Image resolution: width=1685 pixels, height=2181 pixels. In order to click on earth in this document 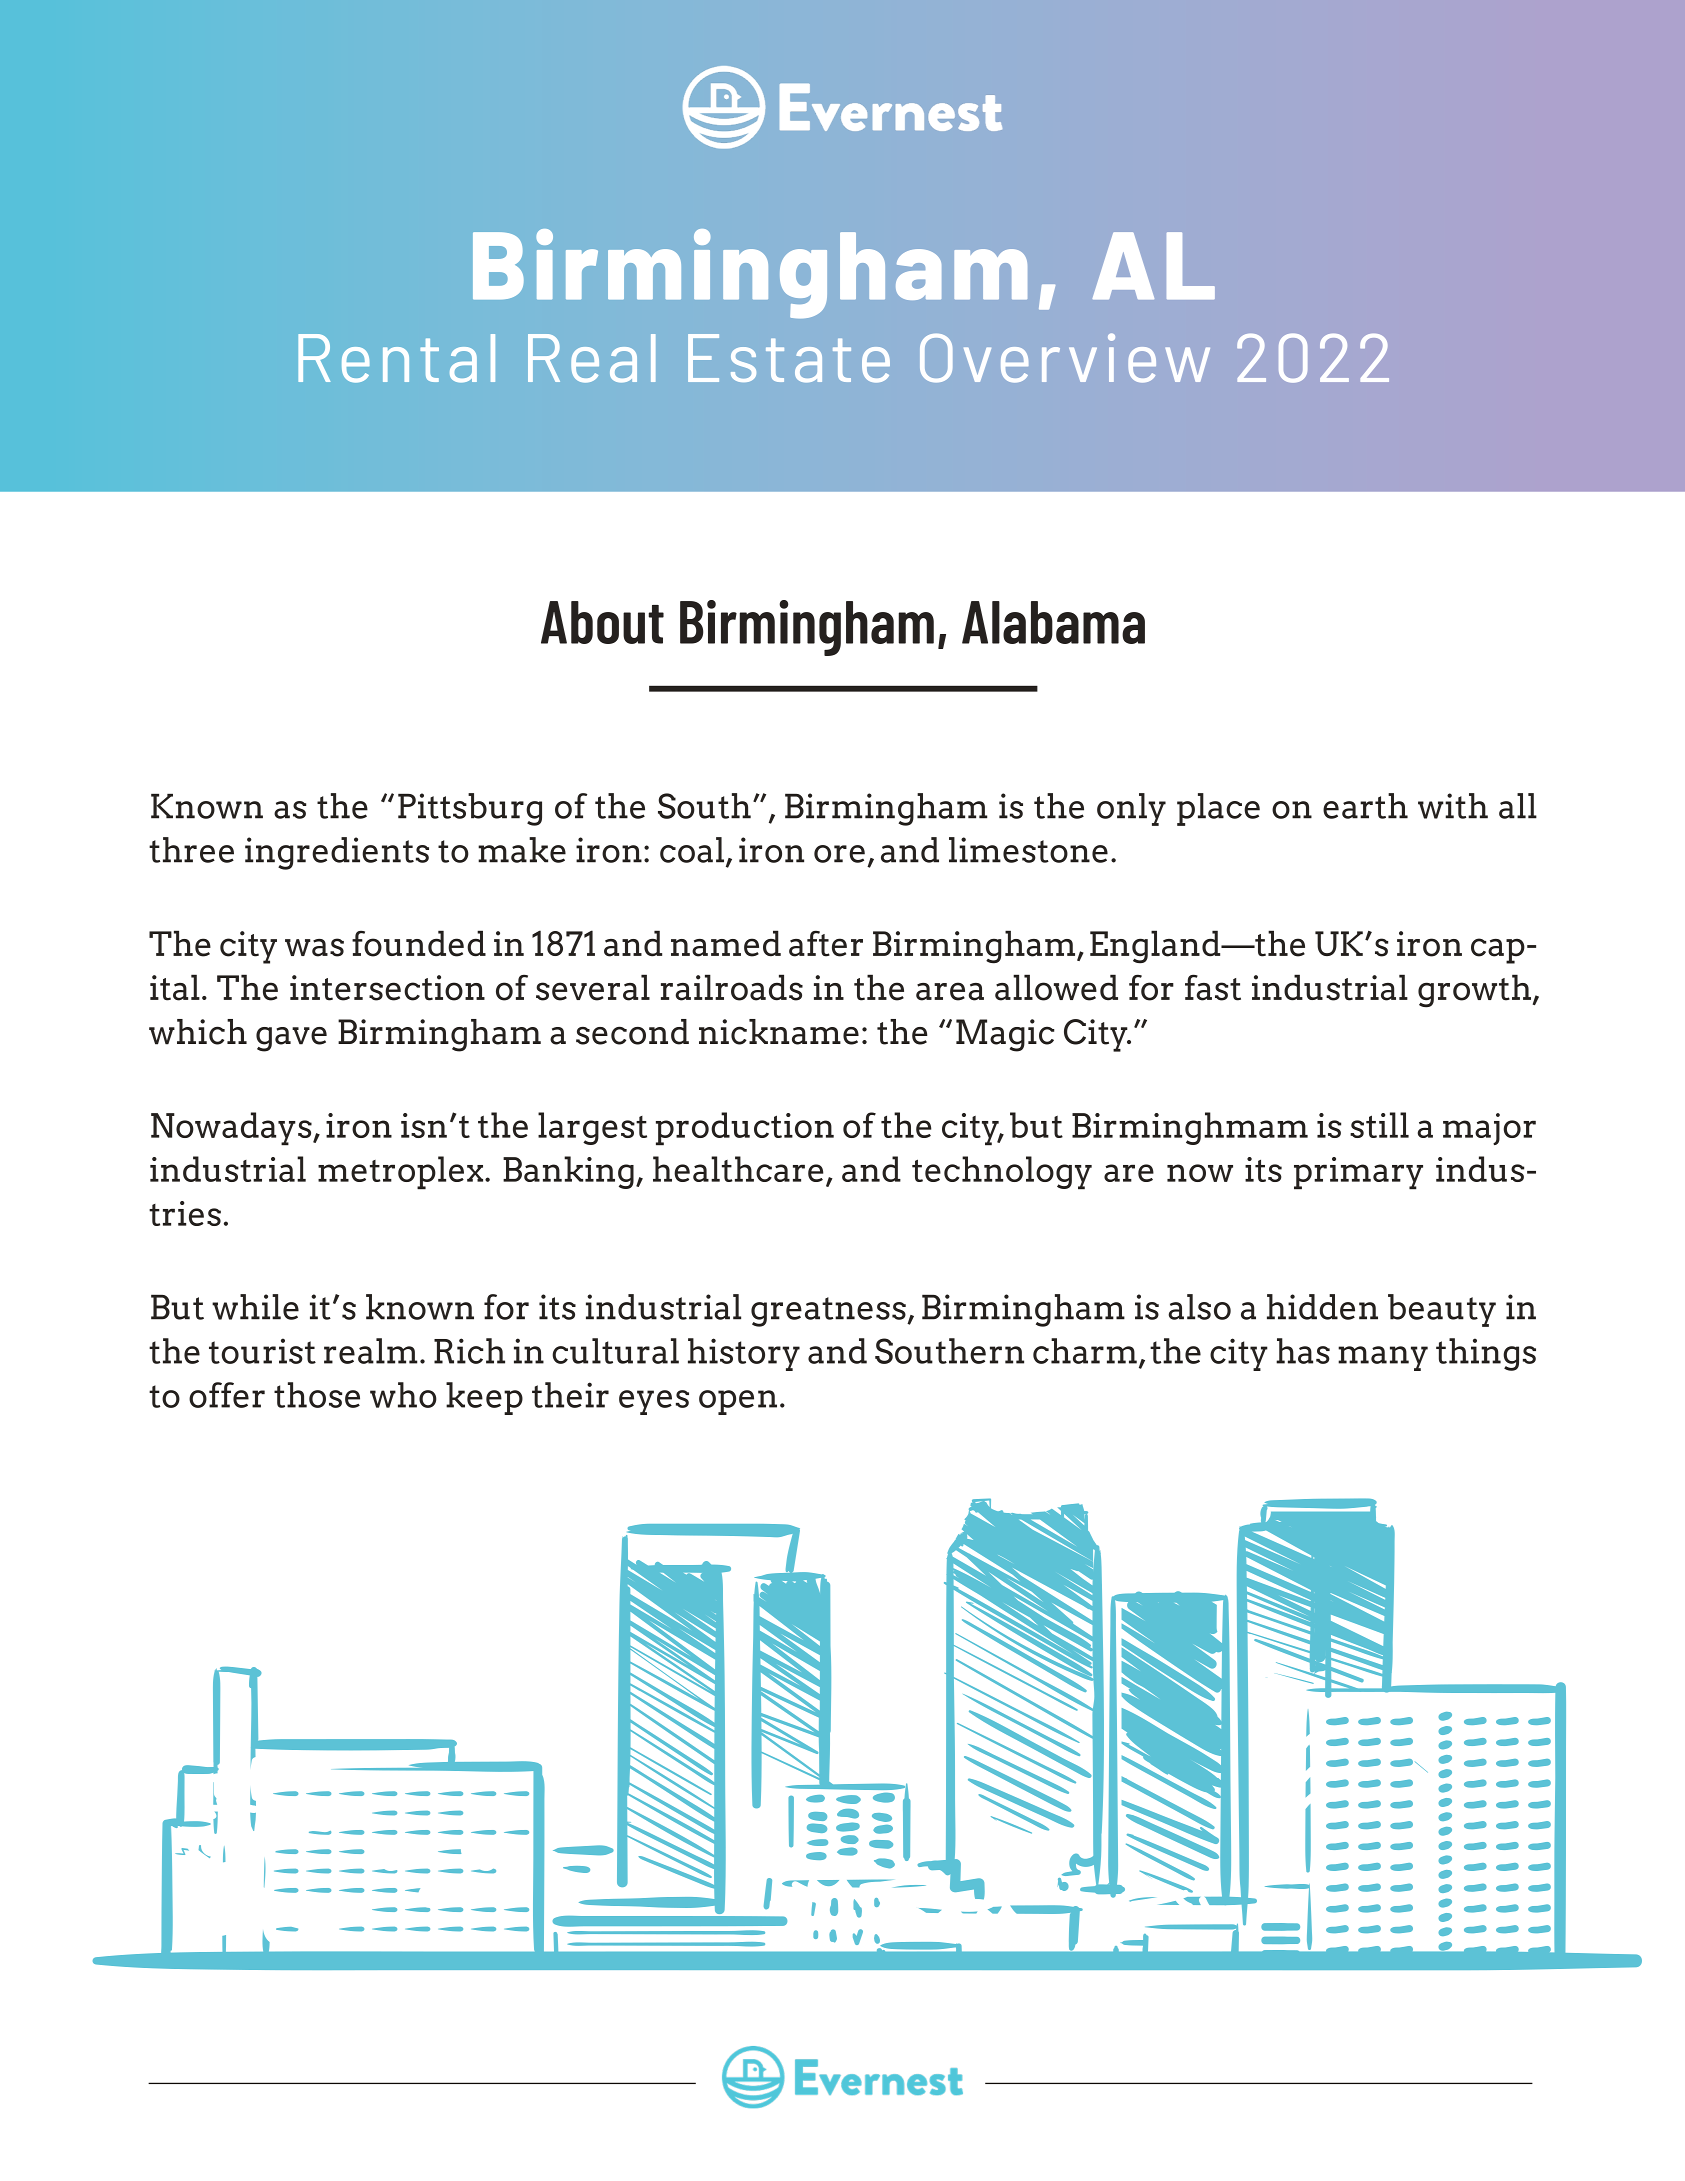, I will do `click(1365, 806)`.
